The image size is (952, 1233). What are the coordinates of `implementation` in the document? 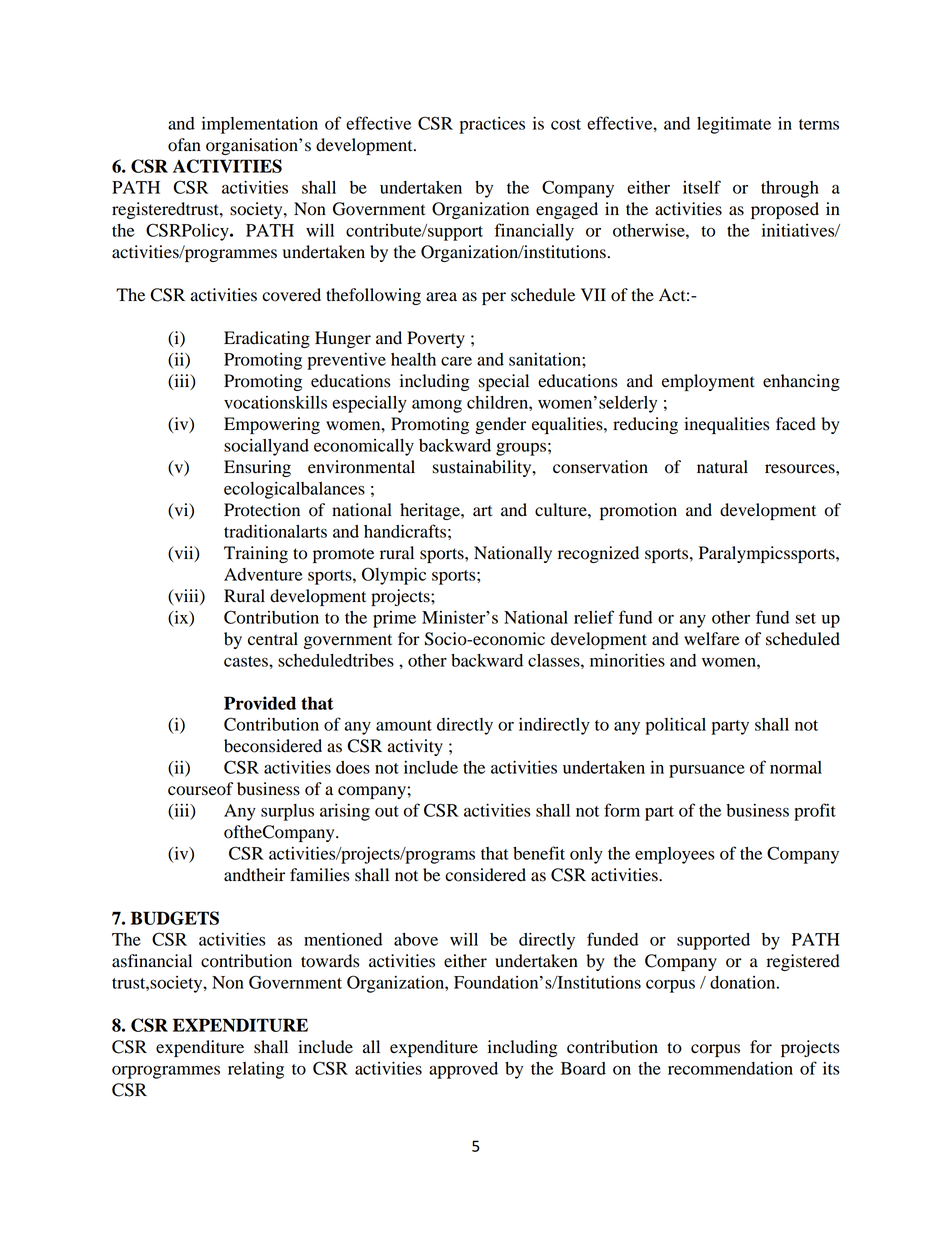 It's located at (260, 125).
